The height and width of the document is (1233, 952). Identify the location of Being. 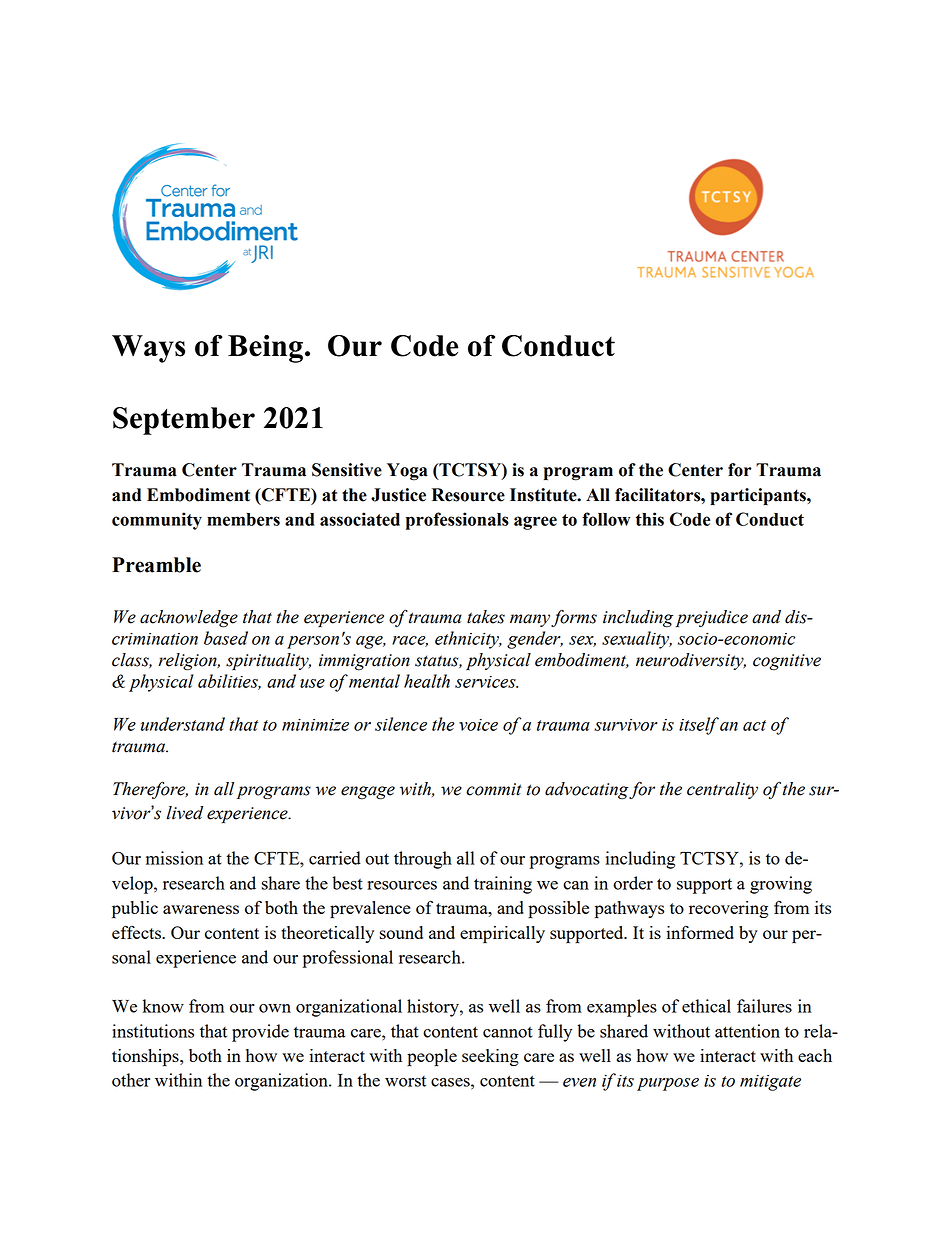
(265, 349).
